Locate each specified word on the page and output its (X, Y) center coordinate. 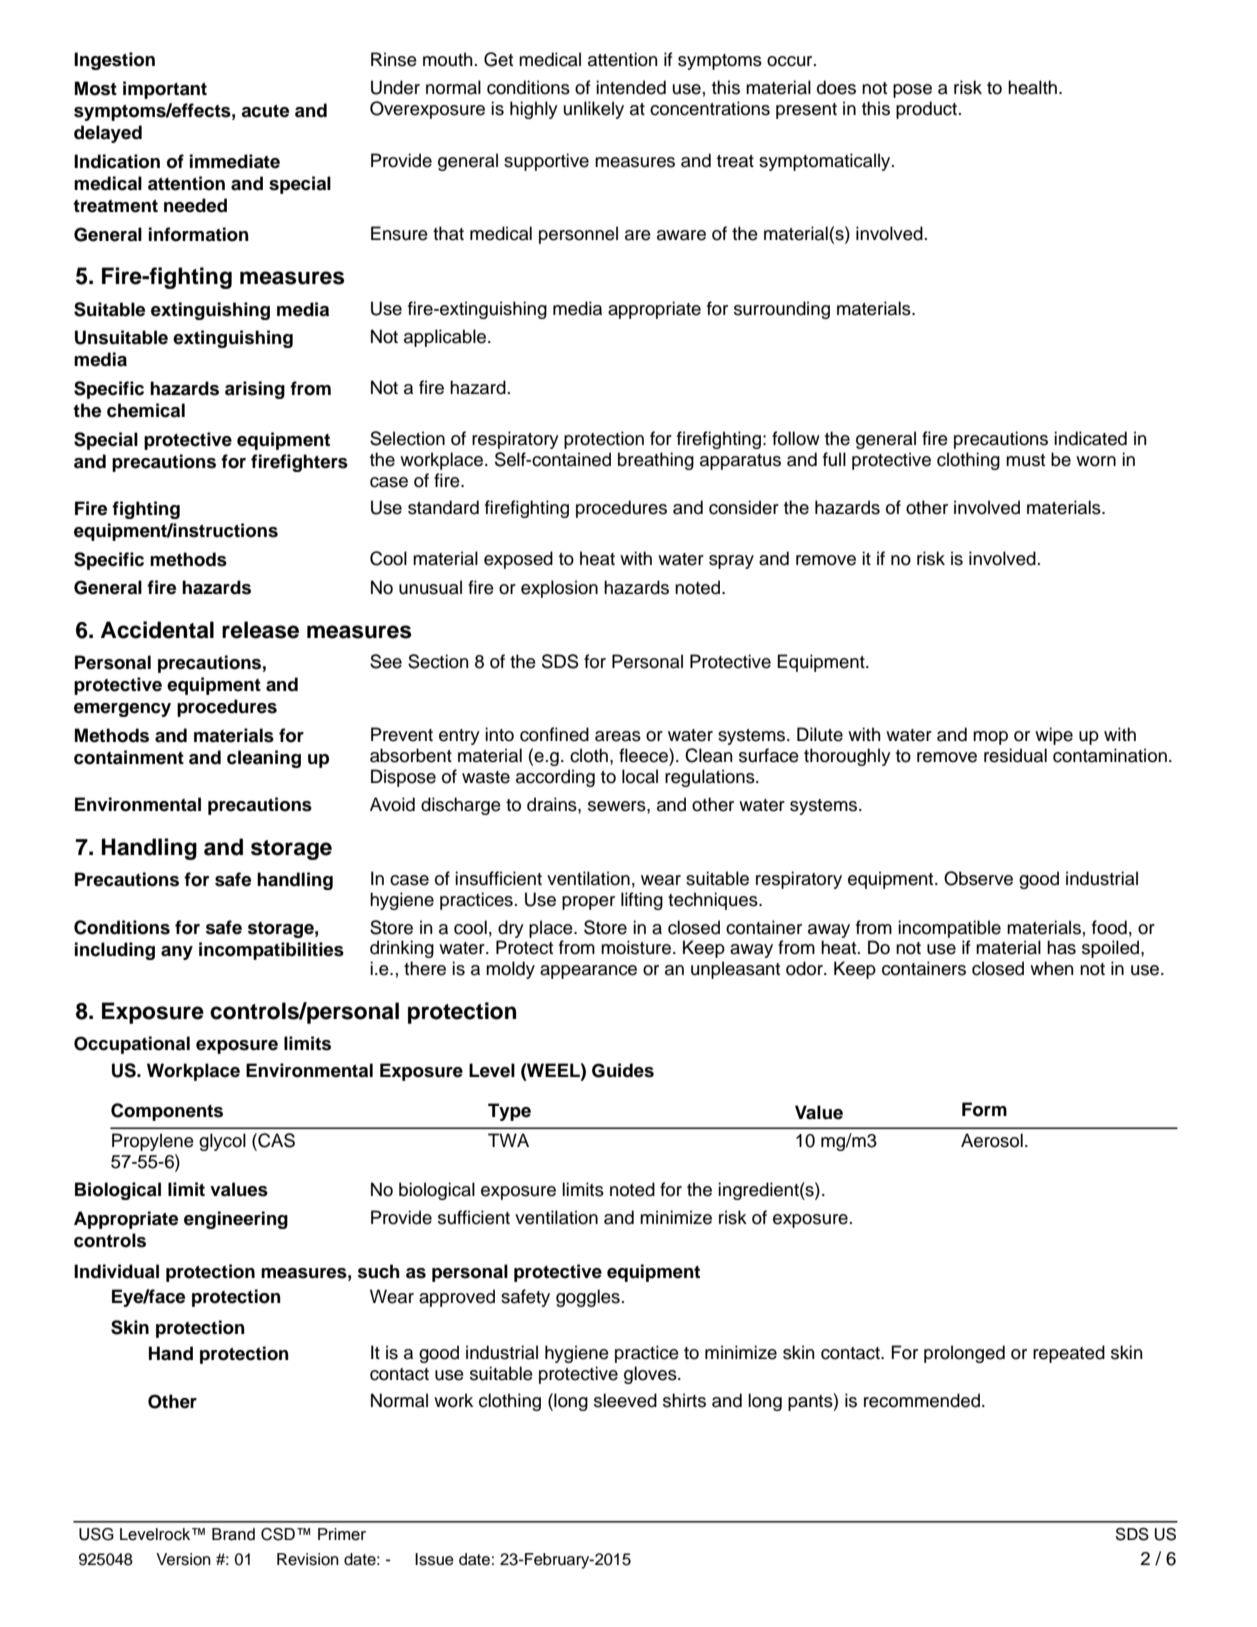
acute (265, 111)
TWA (508, 1140)
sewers (618, 806)
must (1025, 460)
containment (129, 757)
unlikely (594, 110)
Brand (233, 1534)
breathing (656, 461)
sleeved (625, 1400)
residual (1015, 755)
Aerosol (992, 1140)
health (1032, 87)
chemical (146, 410)
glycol (222, 1142)
